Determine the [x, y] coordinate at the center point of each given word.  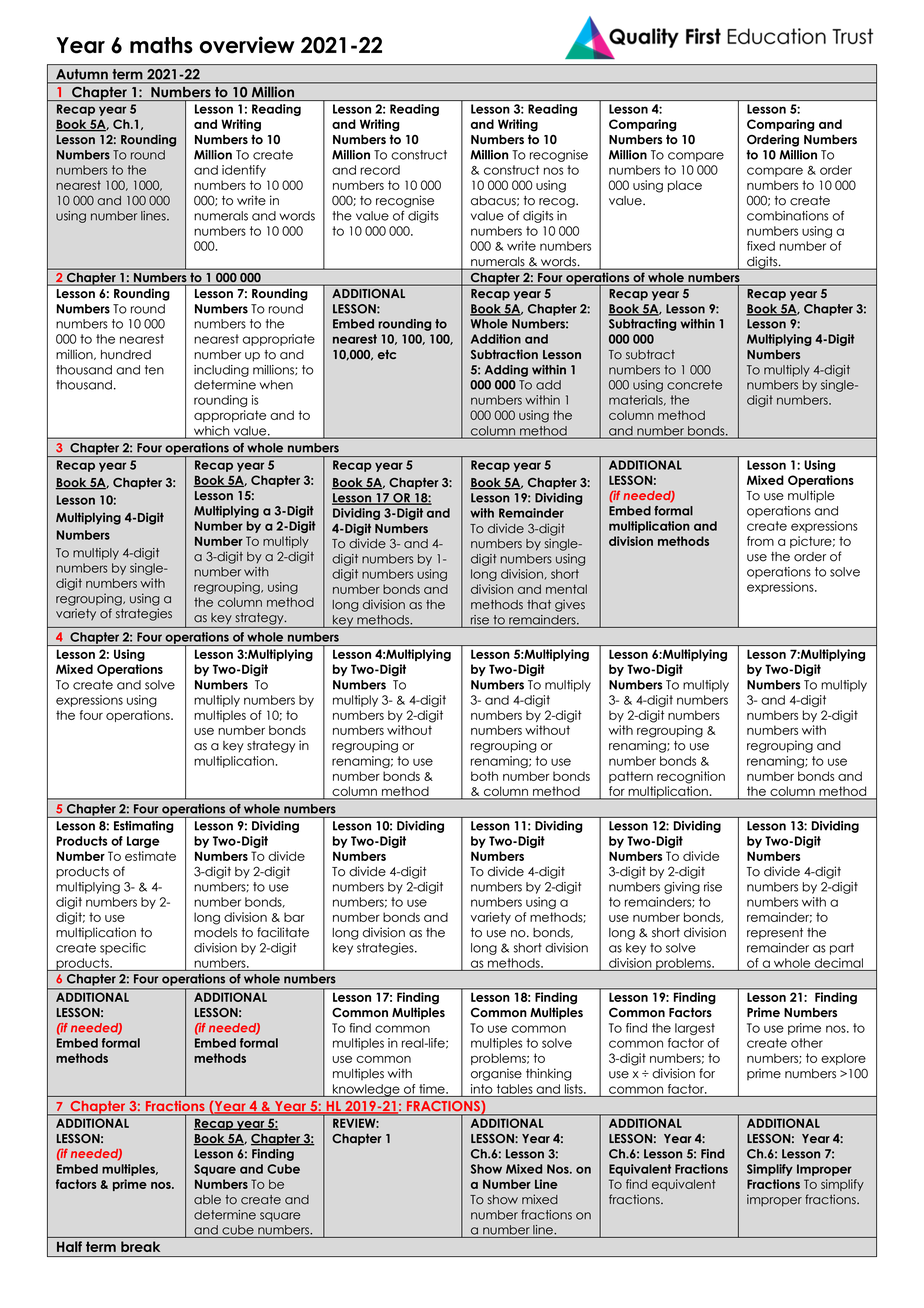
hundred [126, 355]
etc [387, 354]
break [140, 1246]
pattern [631, 777]
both [484, 776]
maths [161, 45]
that [539, 605]
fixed [761, 246]
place [685, 186]
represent [775, 934]
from [760, 541]
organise [496, 1074]
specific [123, 949]
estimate [150, 856]
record [380, 170]
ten [154, 370]
